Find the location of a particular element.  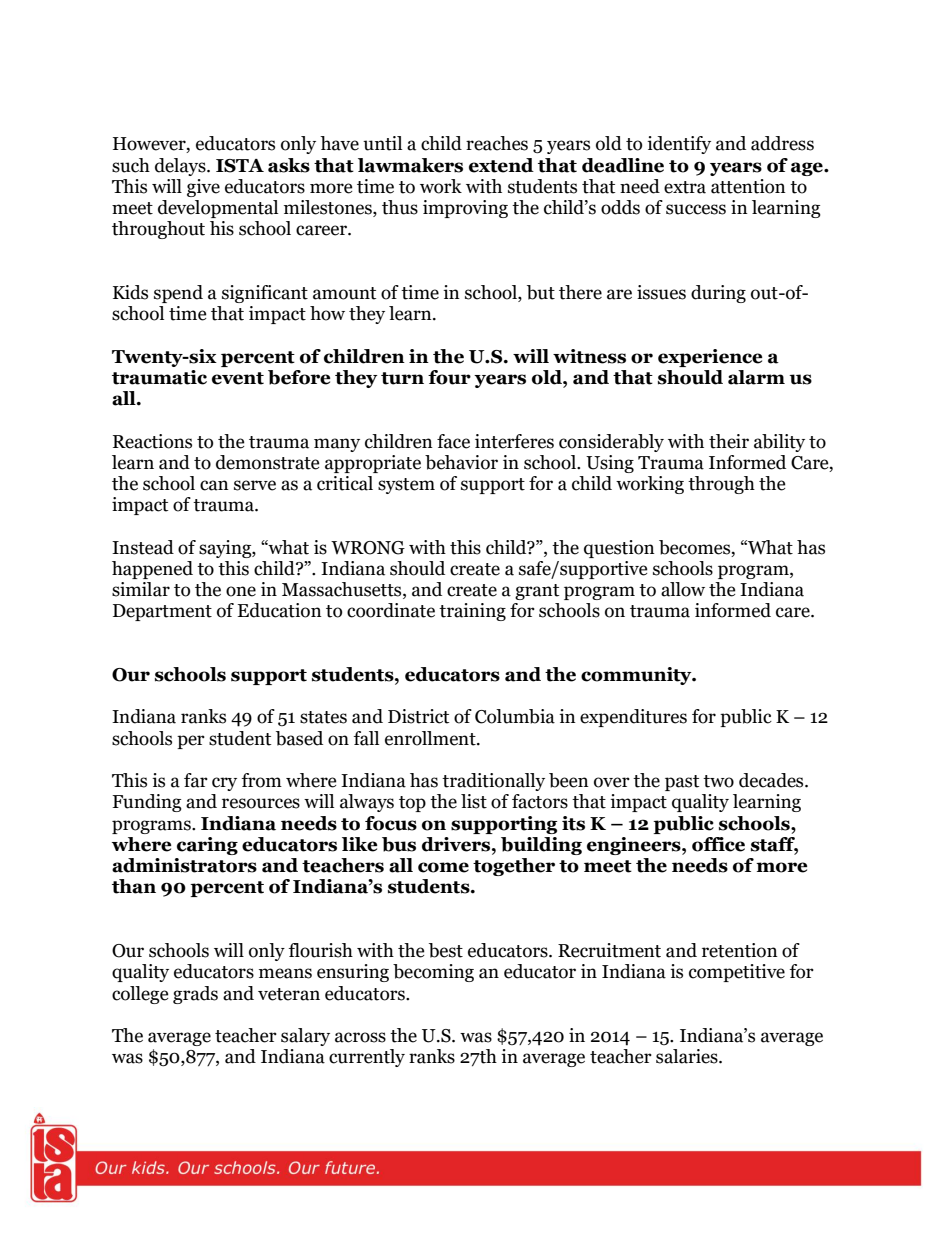

extra is located at coordinates (685, 187).
